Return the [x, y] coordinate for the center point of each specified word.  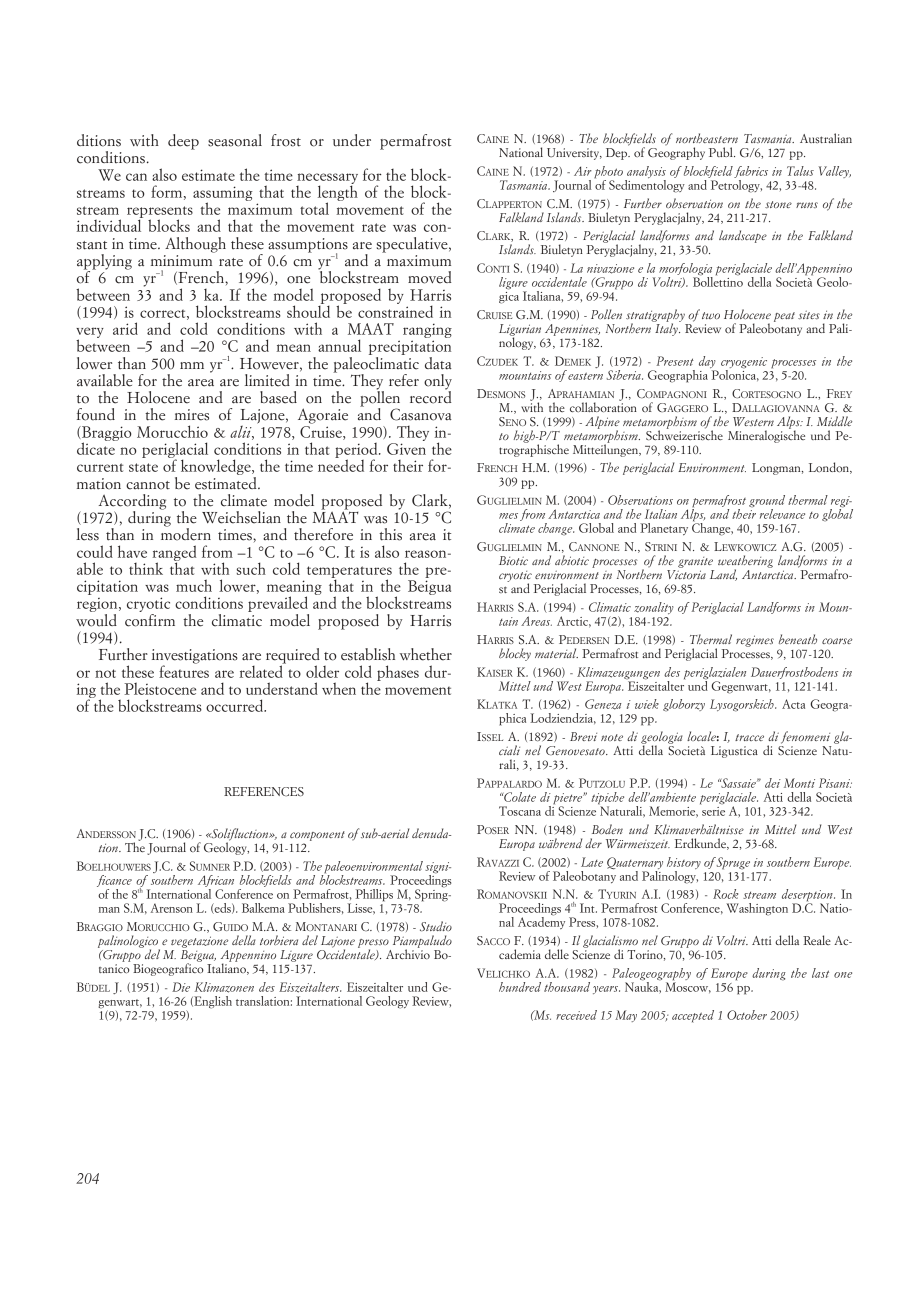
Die [181, 987]
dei [773, 783]
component [317, 836]
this [390, 534]
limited [267, 380]
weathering [745, 562]
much [194, 585]
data [438, 363]
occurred [236, 705]
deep [183, 142]
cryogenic [744, 364]
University [574, 154]
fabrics [751, 172]
